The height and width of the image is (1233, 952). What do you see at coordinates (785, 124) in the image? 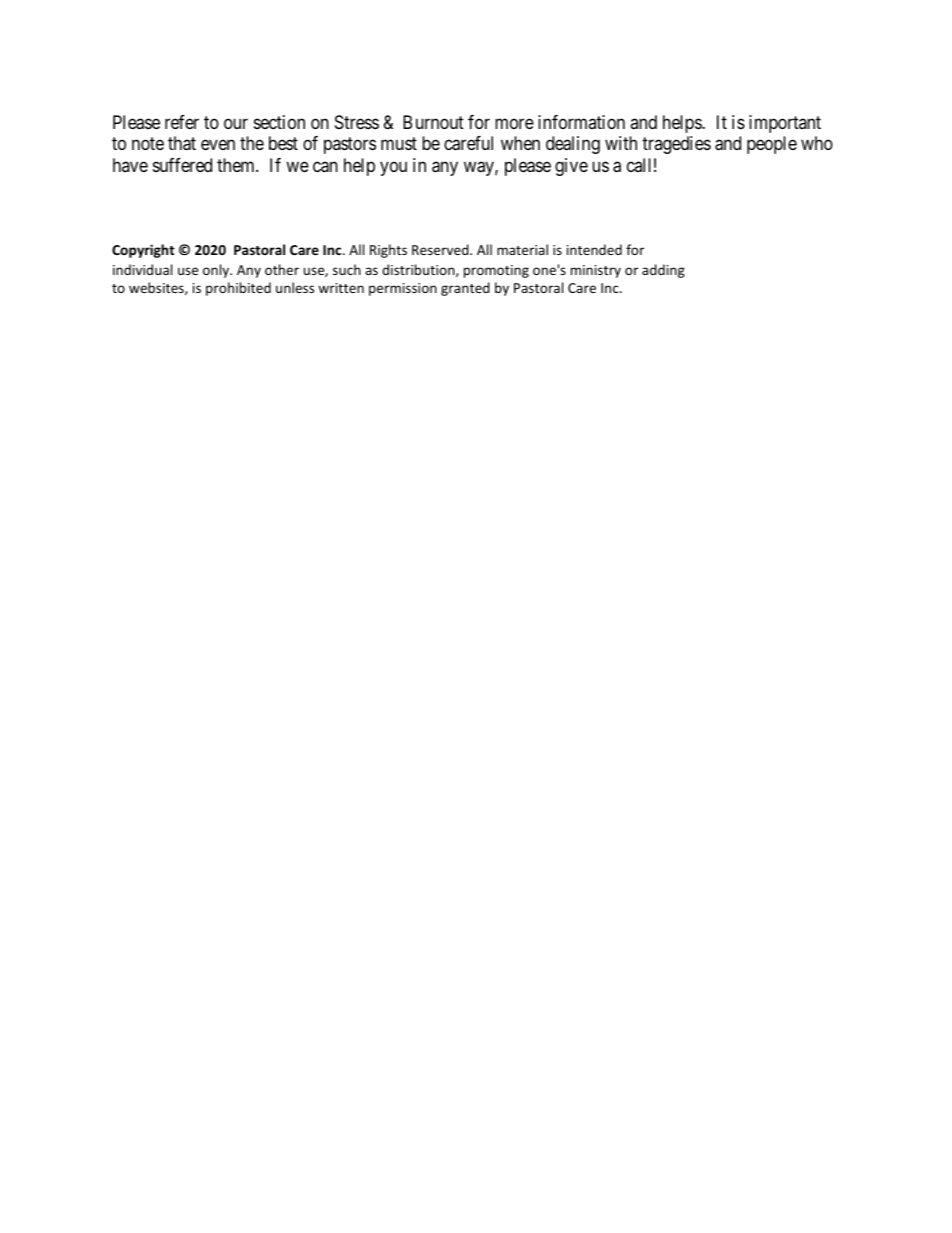
I see `important` at bounding box center [785, 124].
